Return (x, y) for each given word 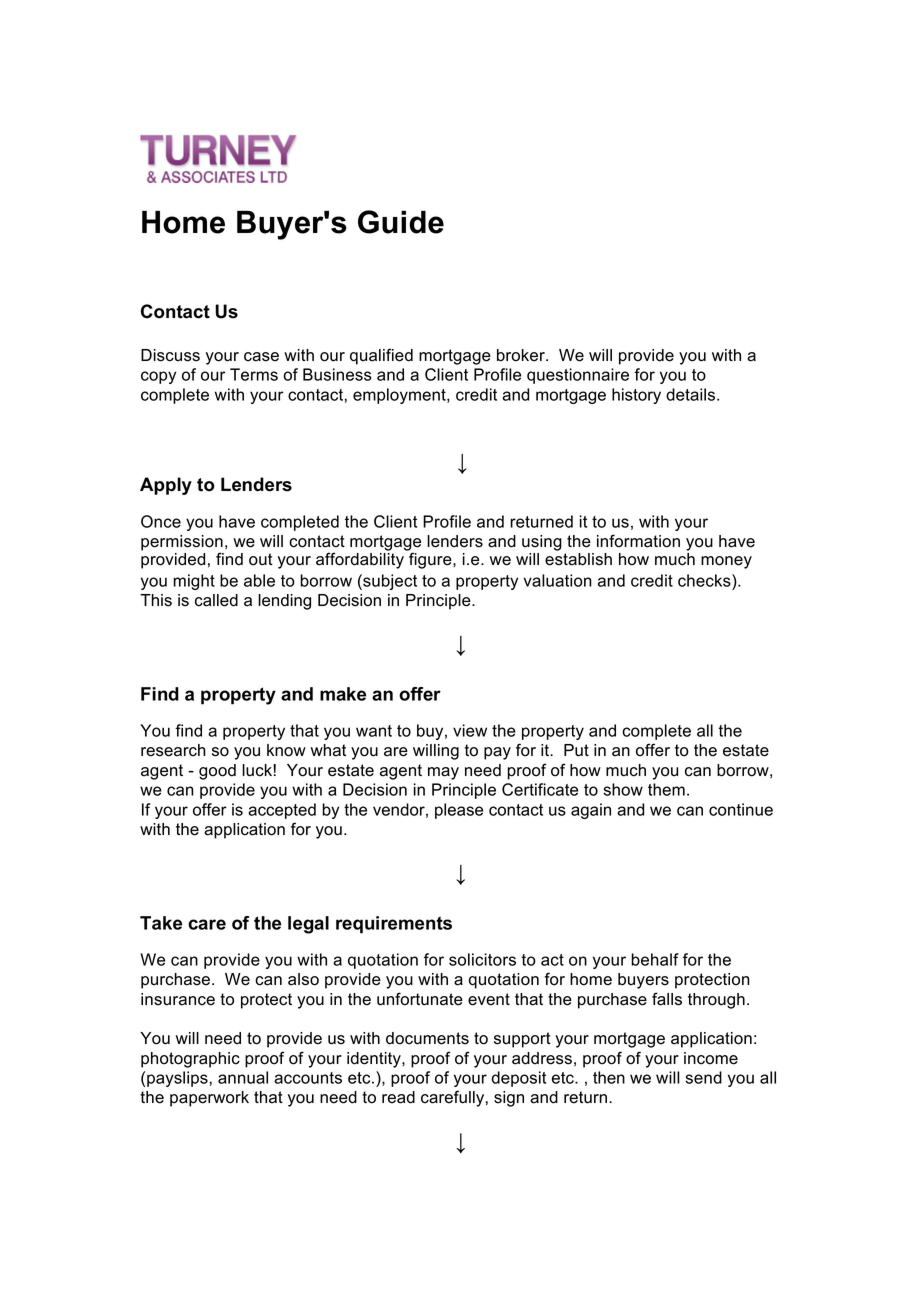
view (470, 730)
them (666, 789)
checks (705, 580)
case (261, 357)
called (216, 600)
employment (400, 396)
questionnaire (578, 376)
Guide (401, 222)
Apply (166, 486)
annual (243, 1077)
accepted (282, 811)
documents (427, 1038)
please (459, 811)
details (692, 394)
